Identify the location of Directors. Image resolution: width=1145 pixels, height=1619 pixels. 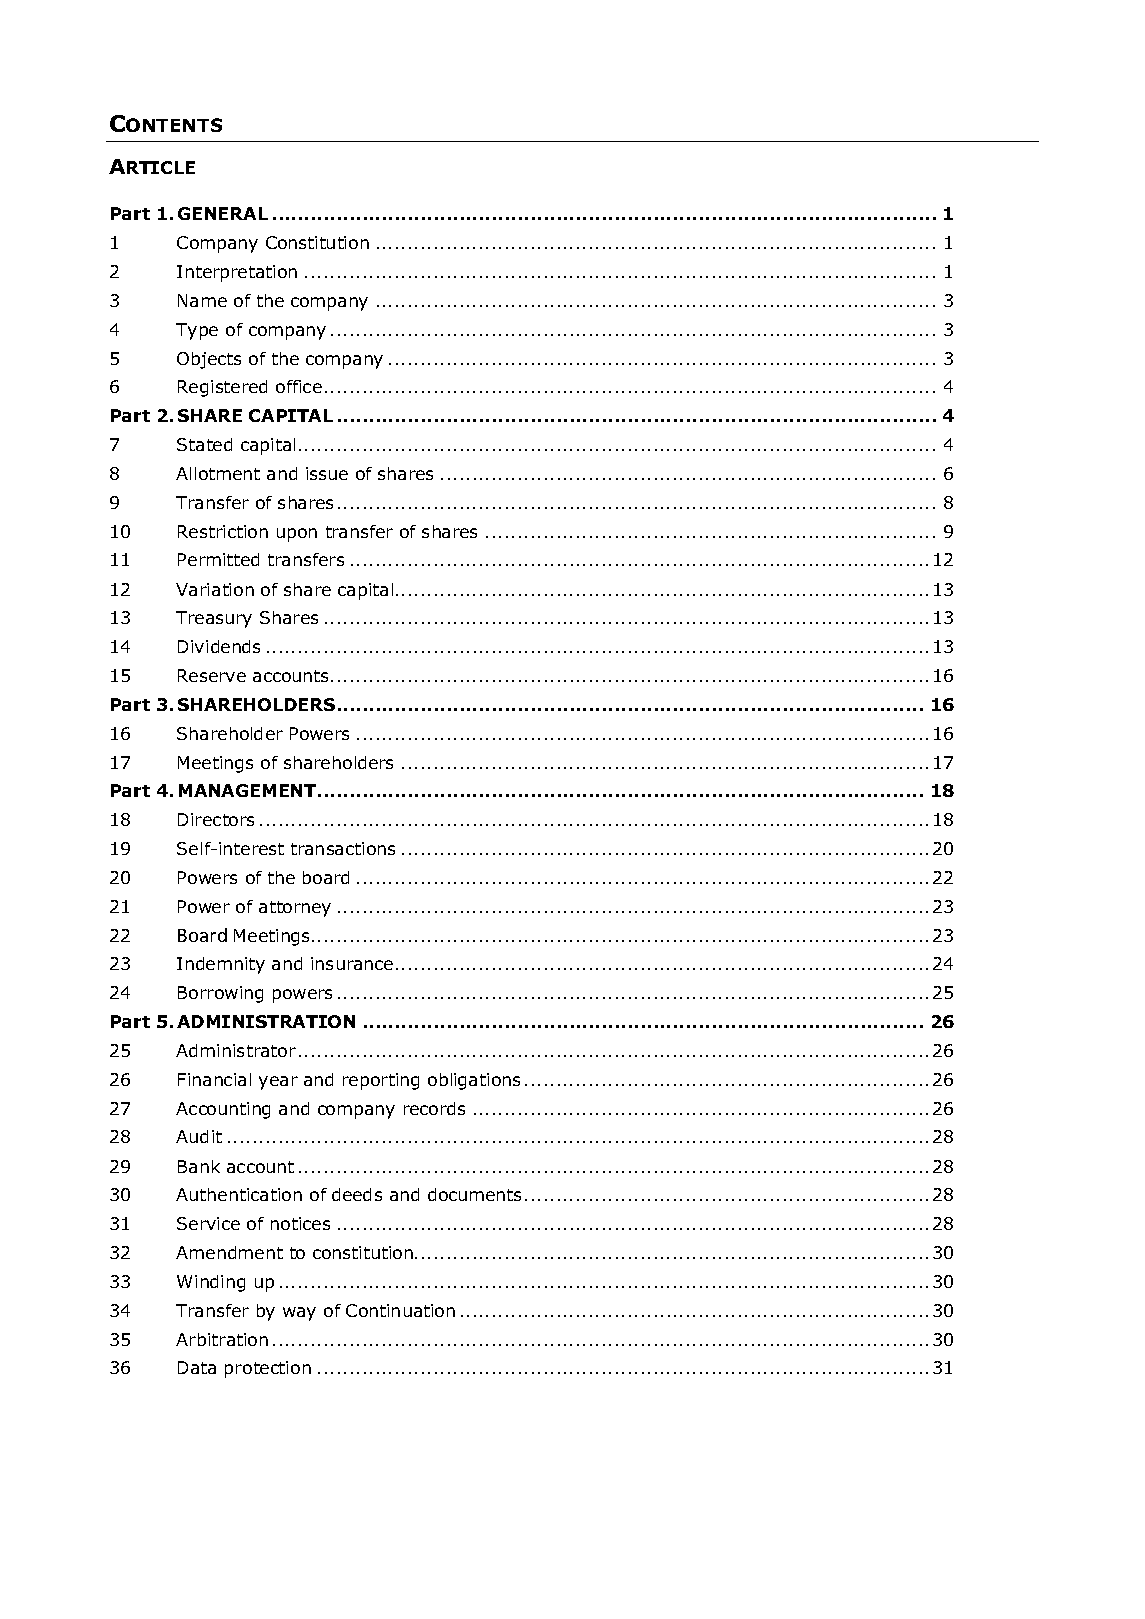
(216, 819).
